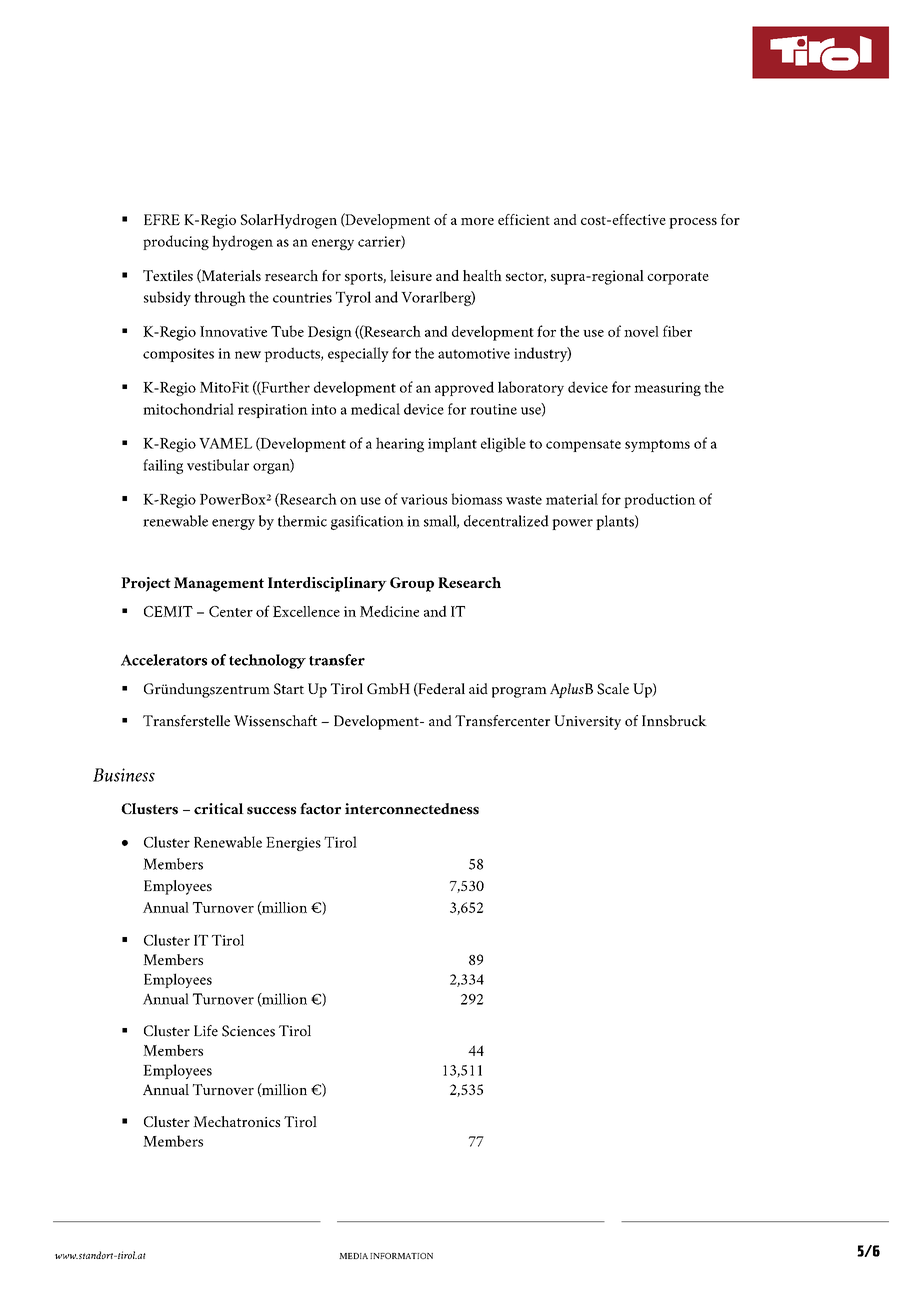 Image resolution: width=924 pixels, height=1308 pixels. I want to click on producing, so click(176, 242).
